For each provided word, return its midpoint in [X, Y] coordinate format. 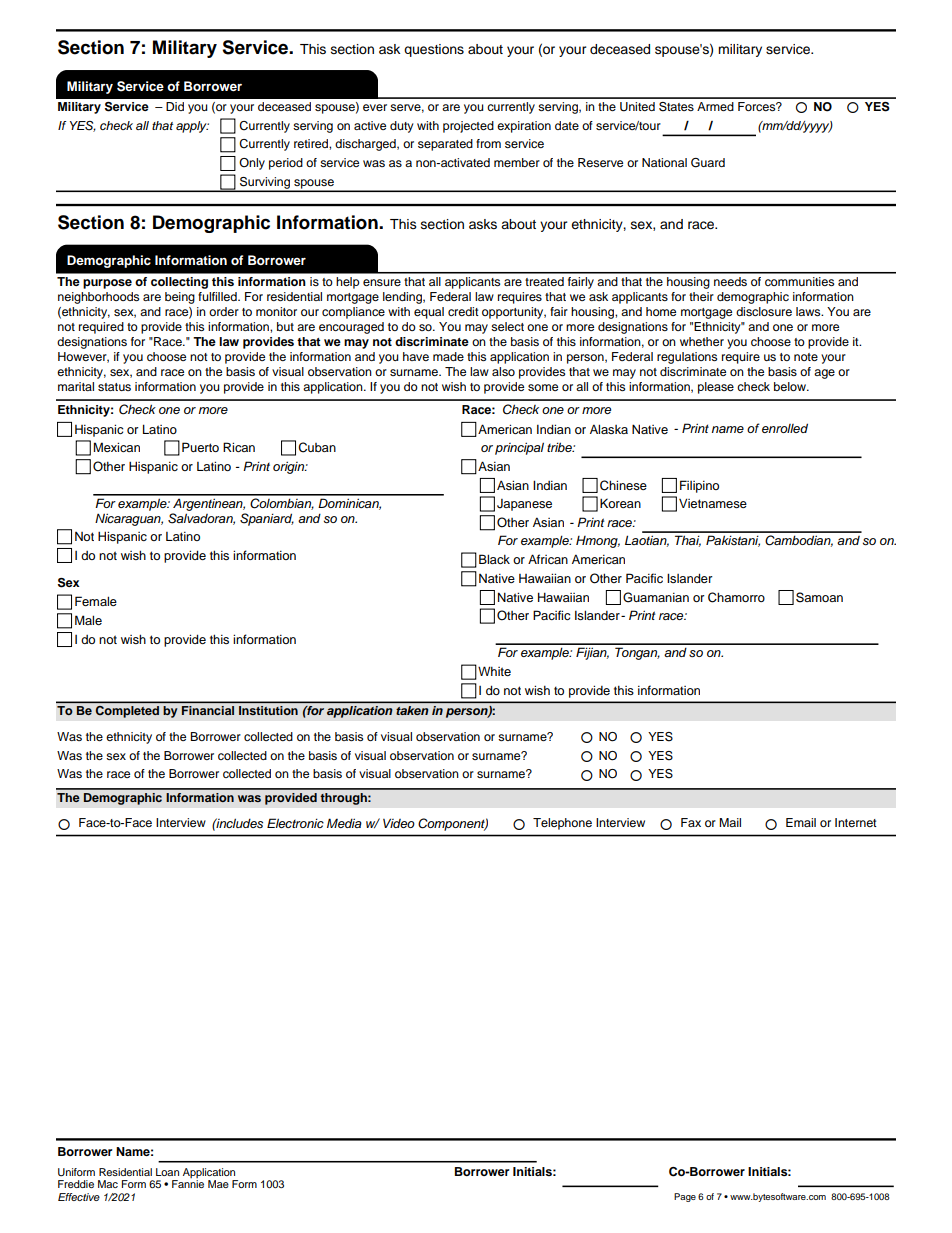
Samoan [819, 597]
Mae [218, 1184]
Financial [208, 710]
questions [434, 50]
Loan [167, 1172]
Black [494, 559]
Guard [708, 163]
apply [192, 127]
